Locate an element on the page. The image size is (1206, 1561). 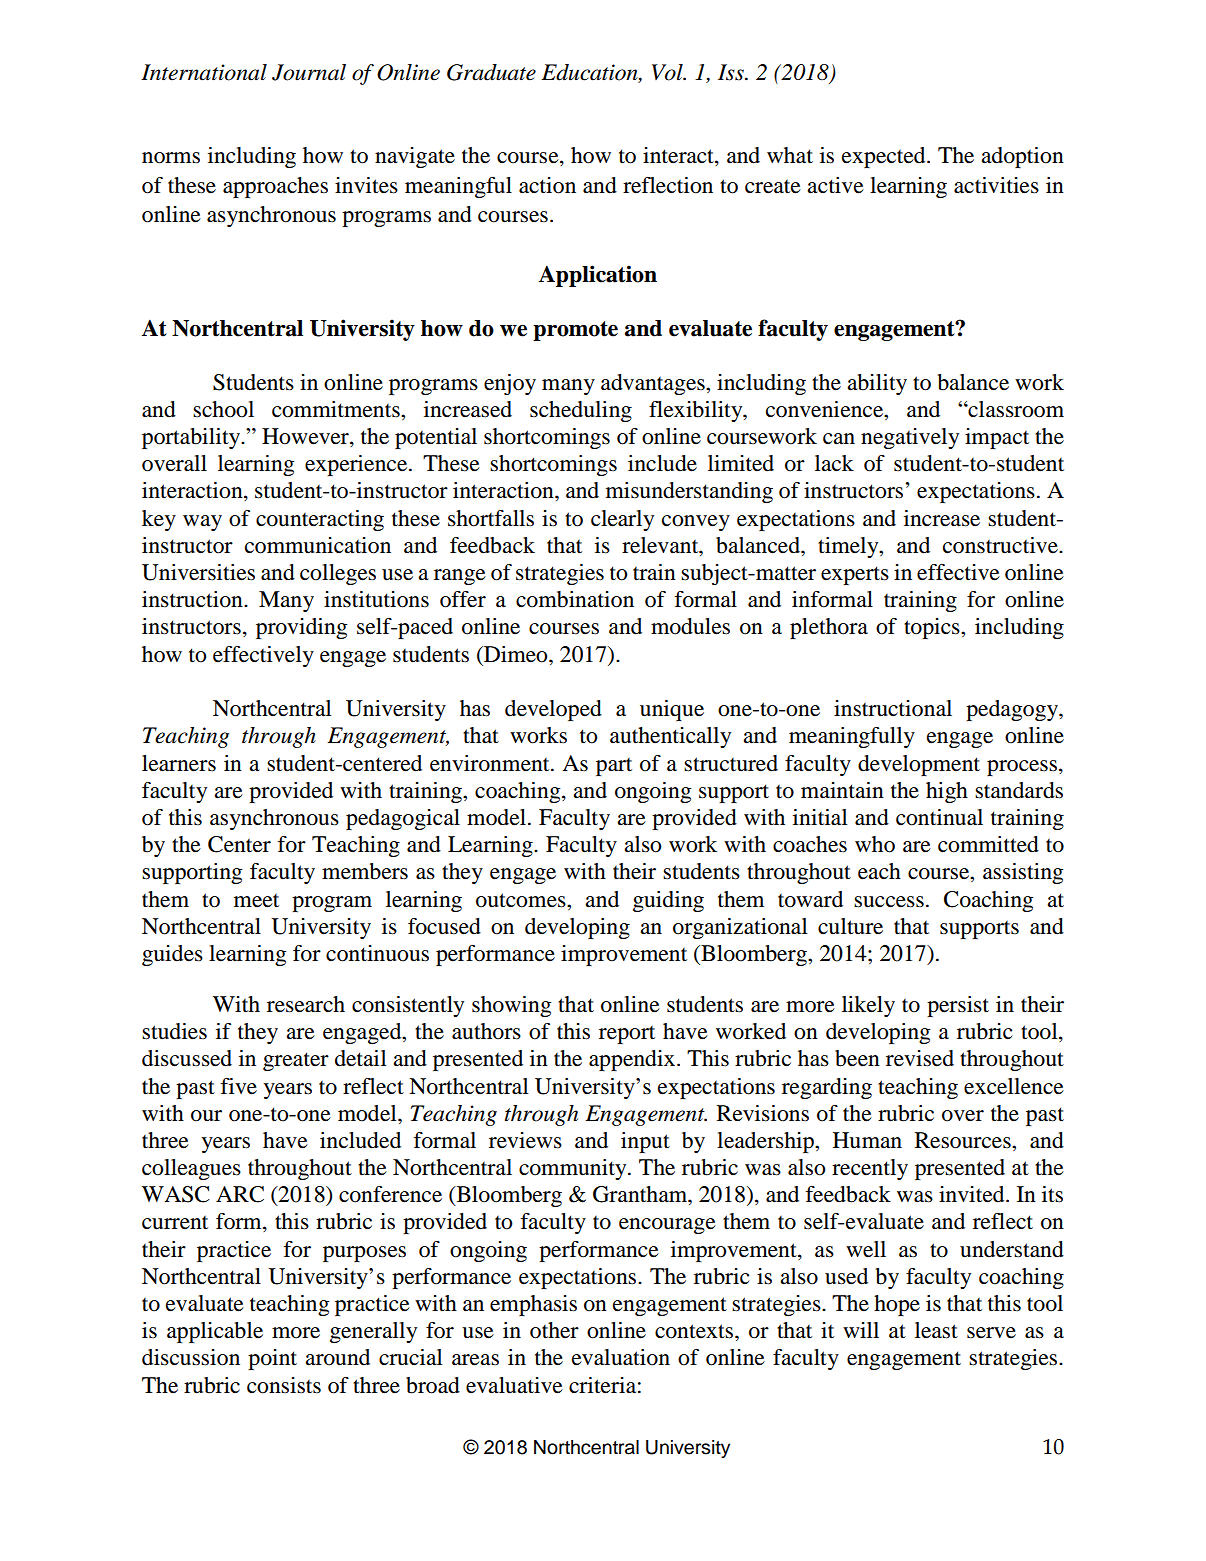
Journal is located at coordinates (309, 72).
